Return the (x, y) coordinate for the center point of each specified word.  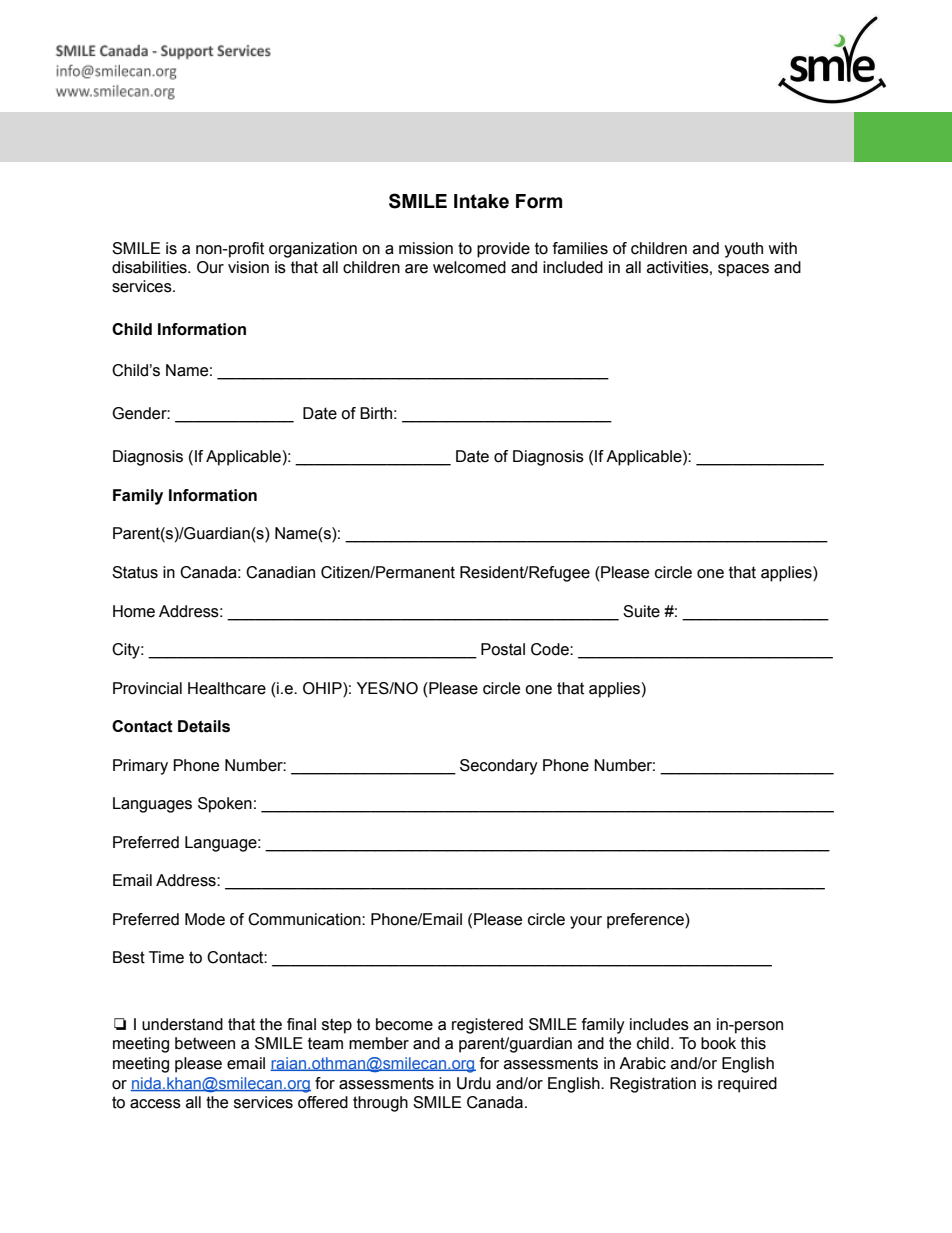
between (205, 1043)
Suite (641, 611)
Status (135, 572)
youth (743, 250)
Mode (205, 919)
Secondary (499, 767)
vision (248, 267)
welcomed (469, 267)
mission (426, 248)
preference (646, 921)
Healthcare (227, 688)
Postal (503, 649)
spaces (743, 270)
